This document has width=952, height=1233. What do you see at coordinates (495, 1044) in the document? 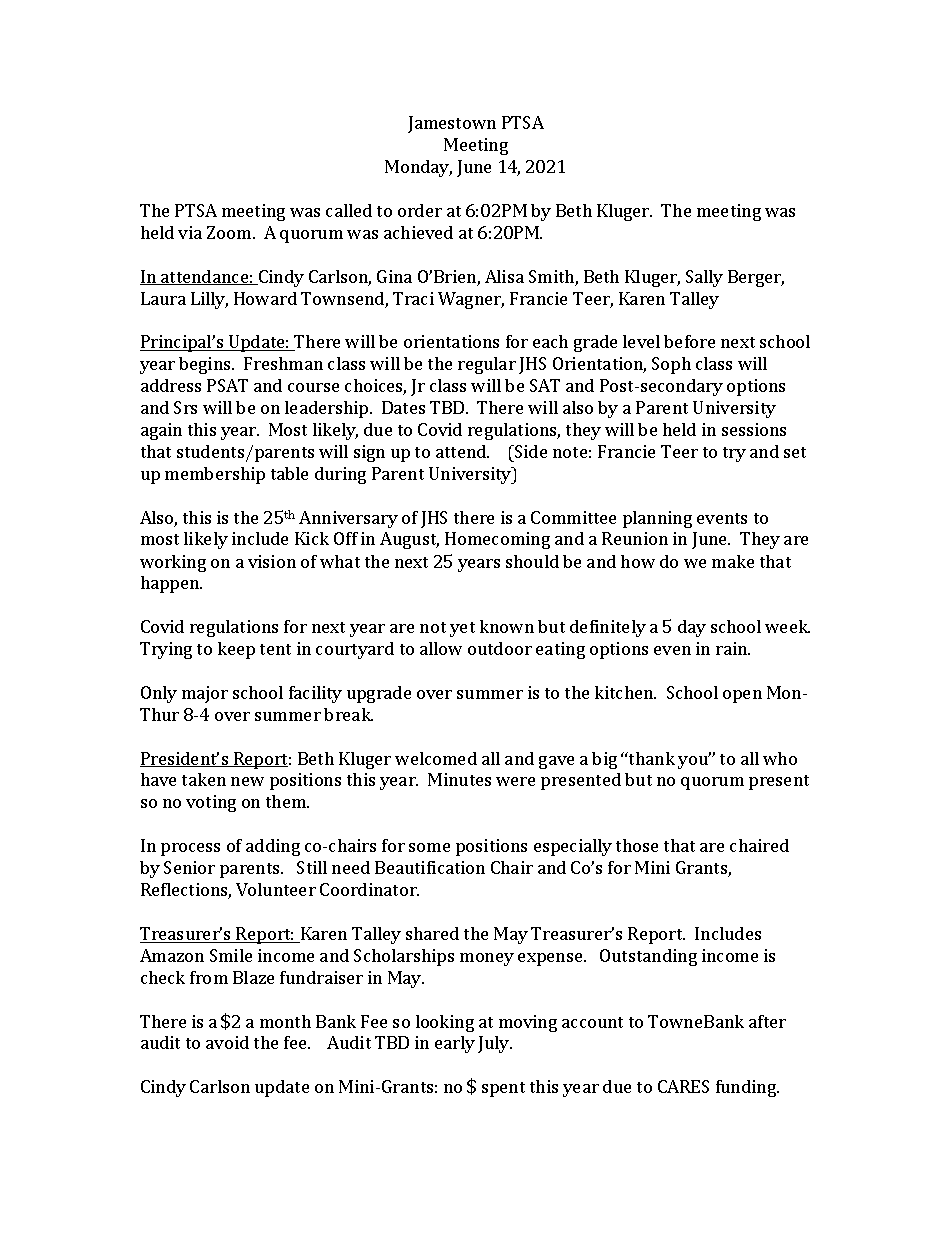
I see `July` at bounding box center [495, 1044].
